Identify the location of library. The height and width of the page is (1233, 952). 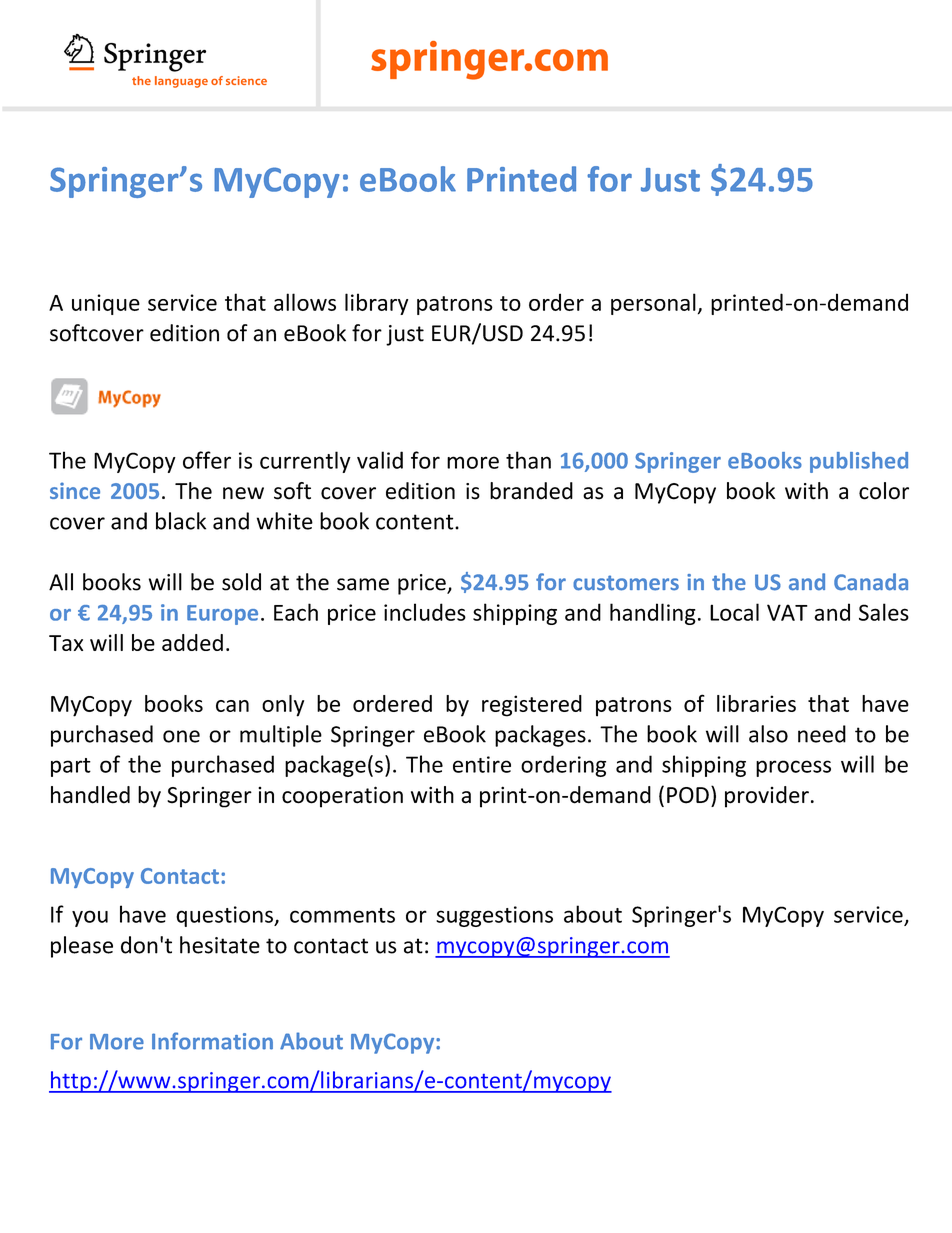
(376, 304).
